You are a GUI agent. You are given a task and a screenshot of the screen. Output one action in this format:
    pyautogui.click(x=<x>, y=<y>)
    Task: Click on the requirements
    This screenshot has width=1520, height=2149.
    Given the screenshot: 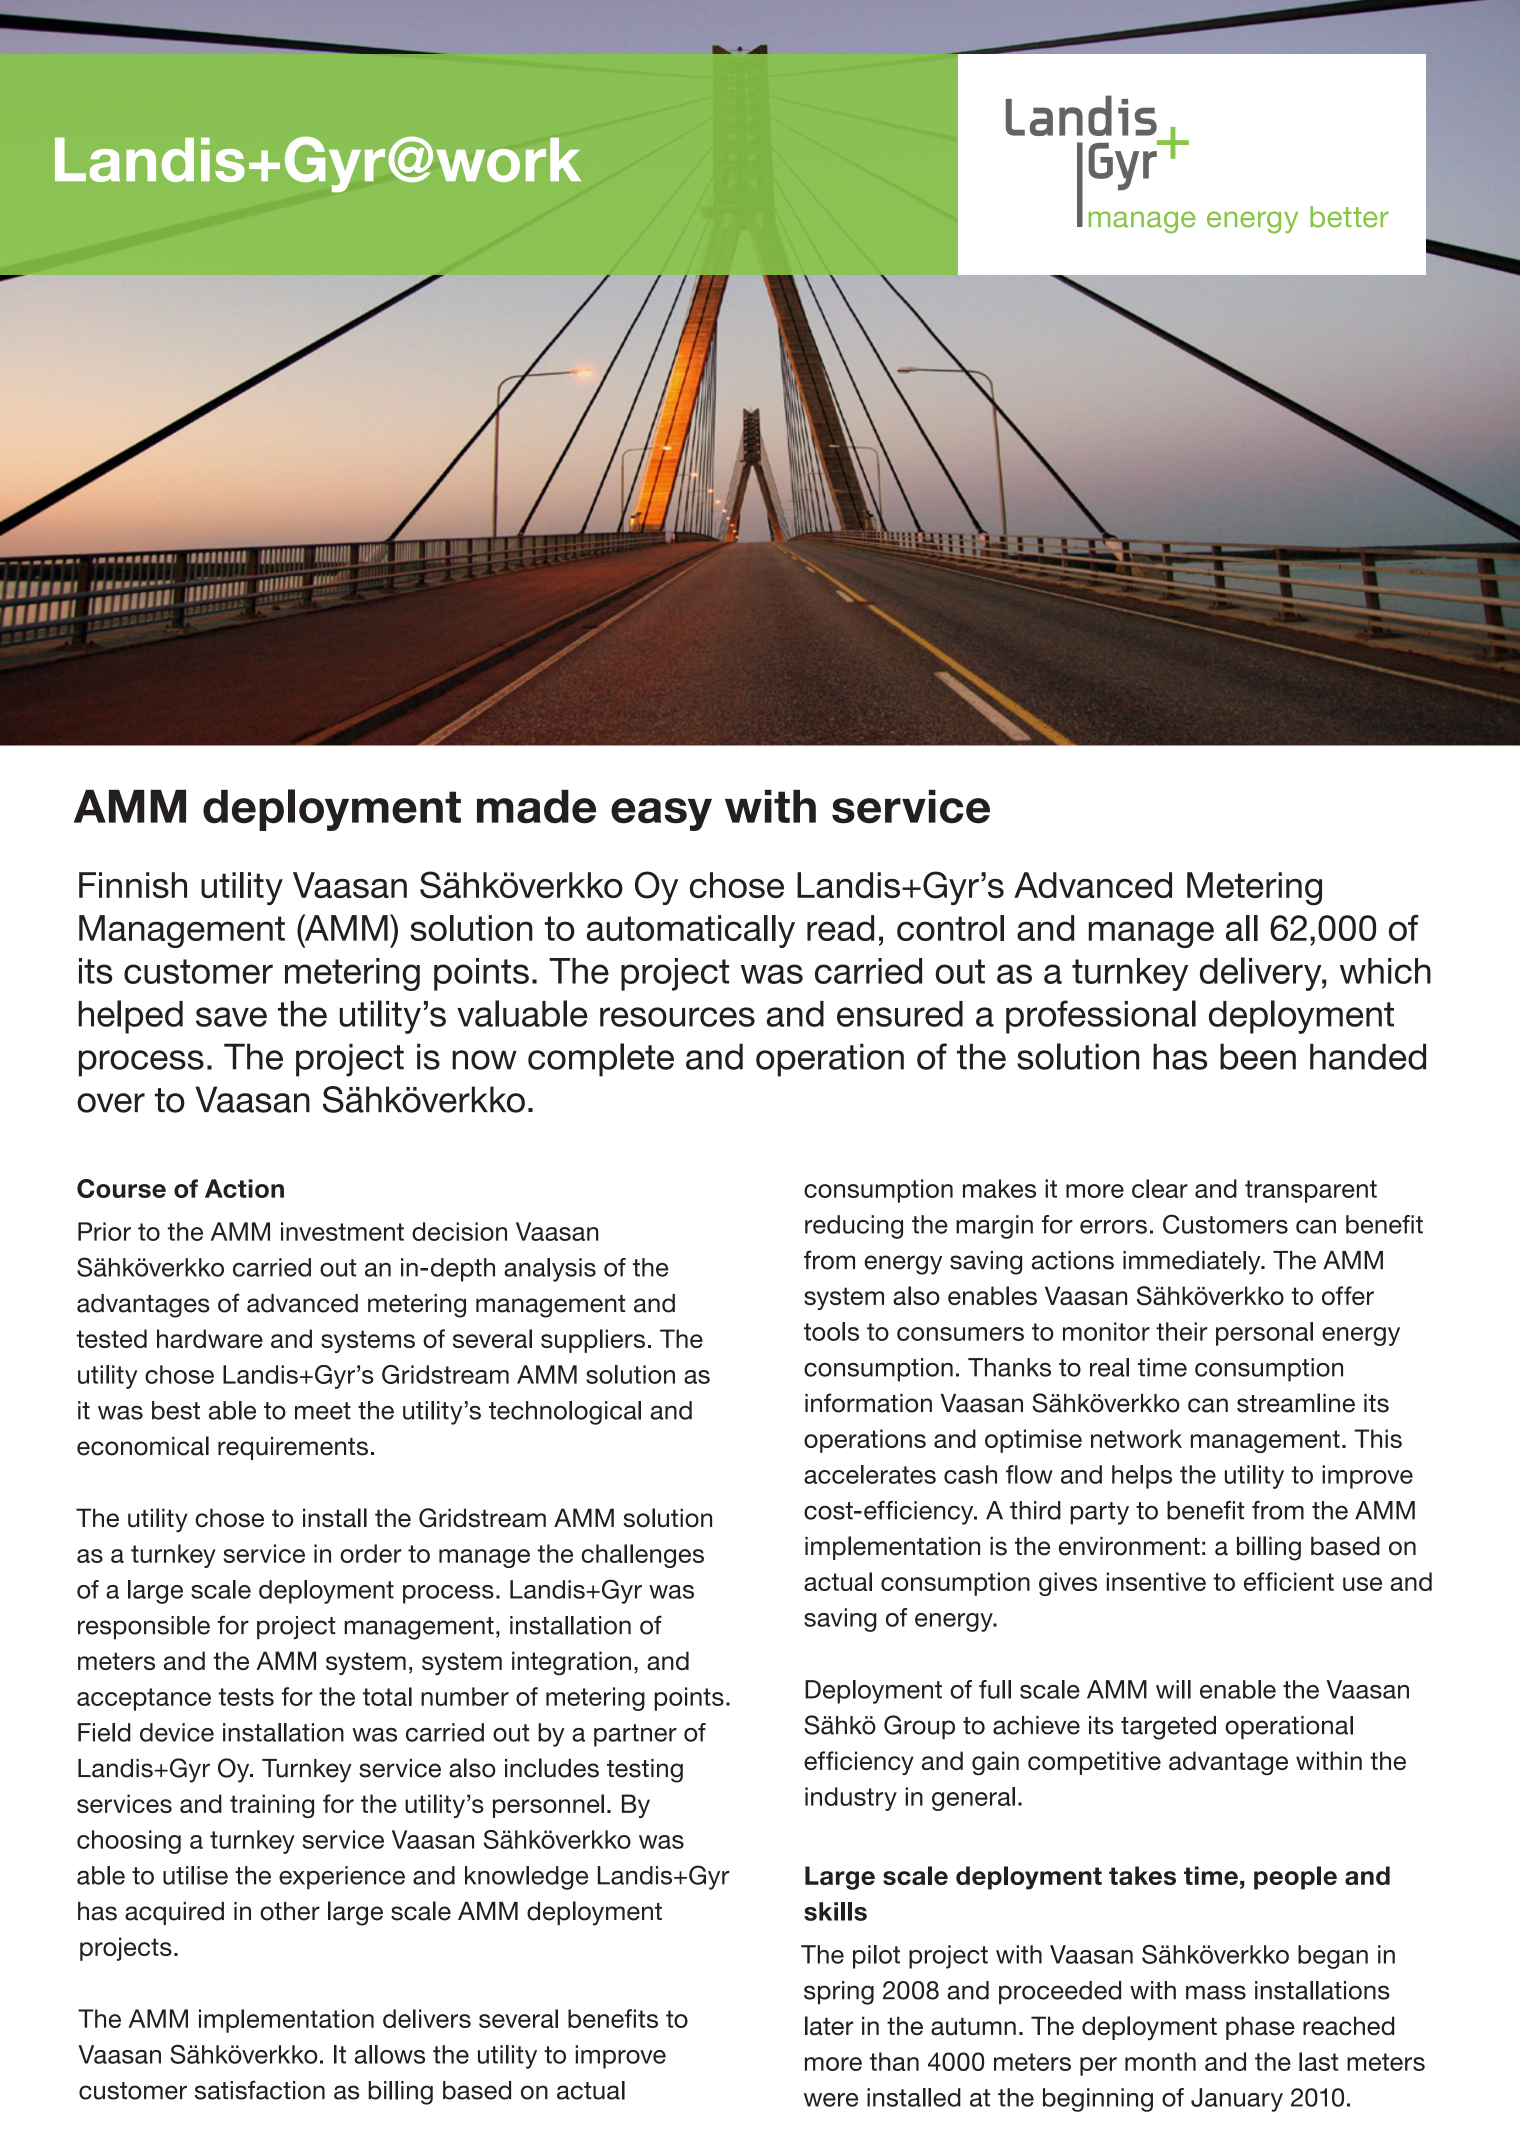 What is the action you would take?
    pyautogui.click(x=293, y=1448)
